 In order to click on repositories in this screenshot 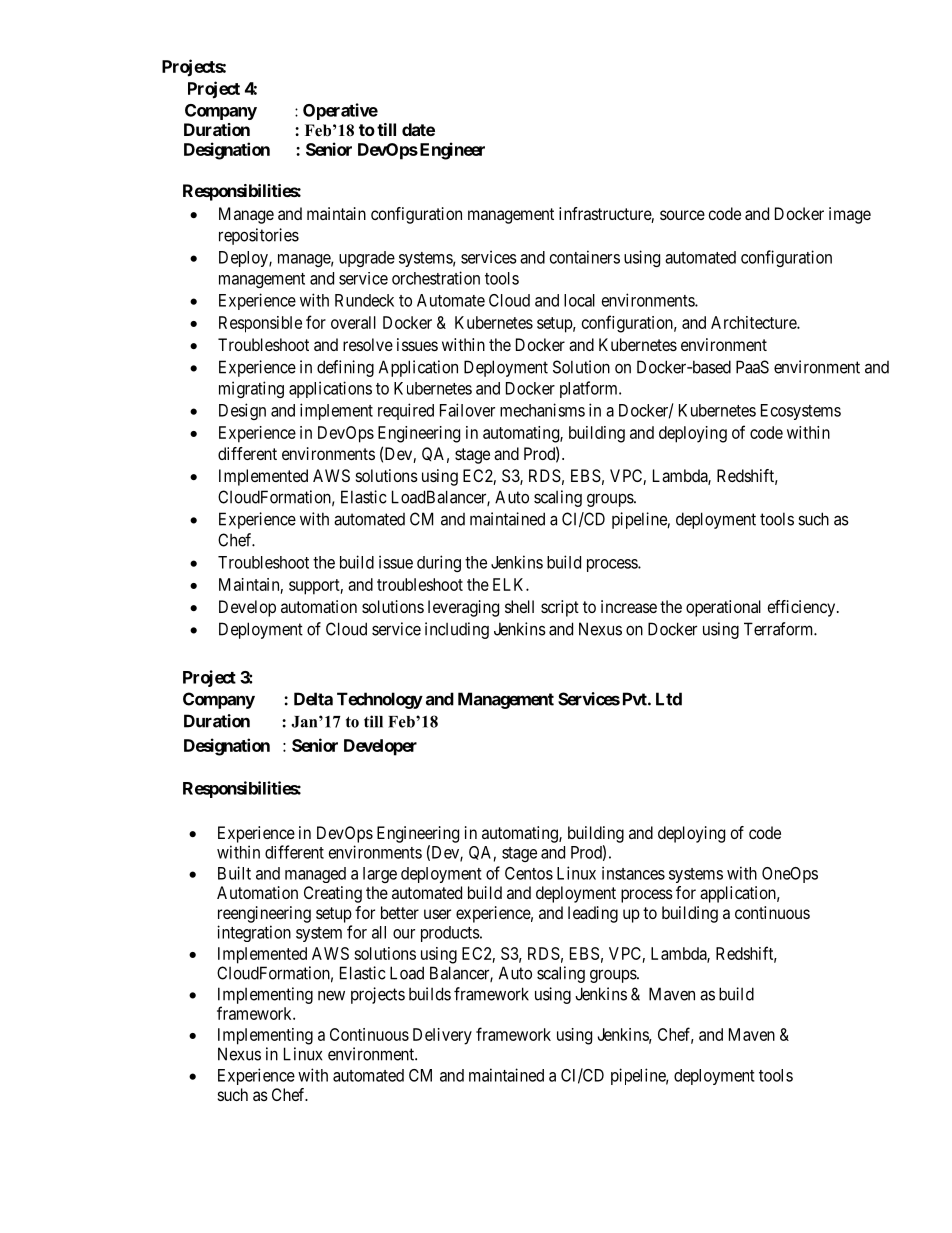, I will do `click(259, 236)`.
